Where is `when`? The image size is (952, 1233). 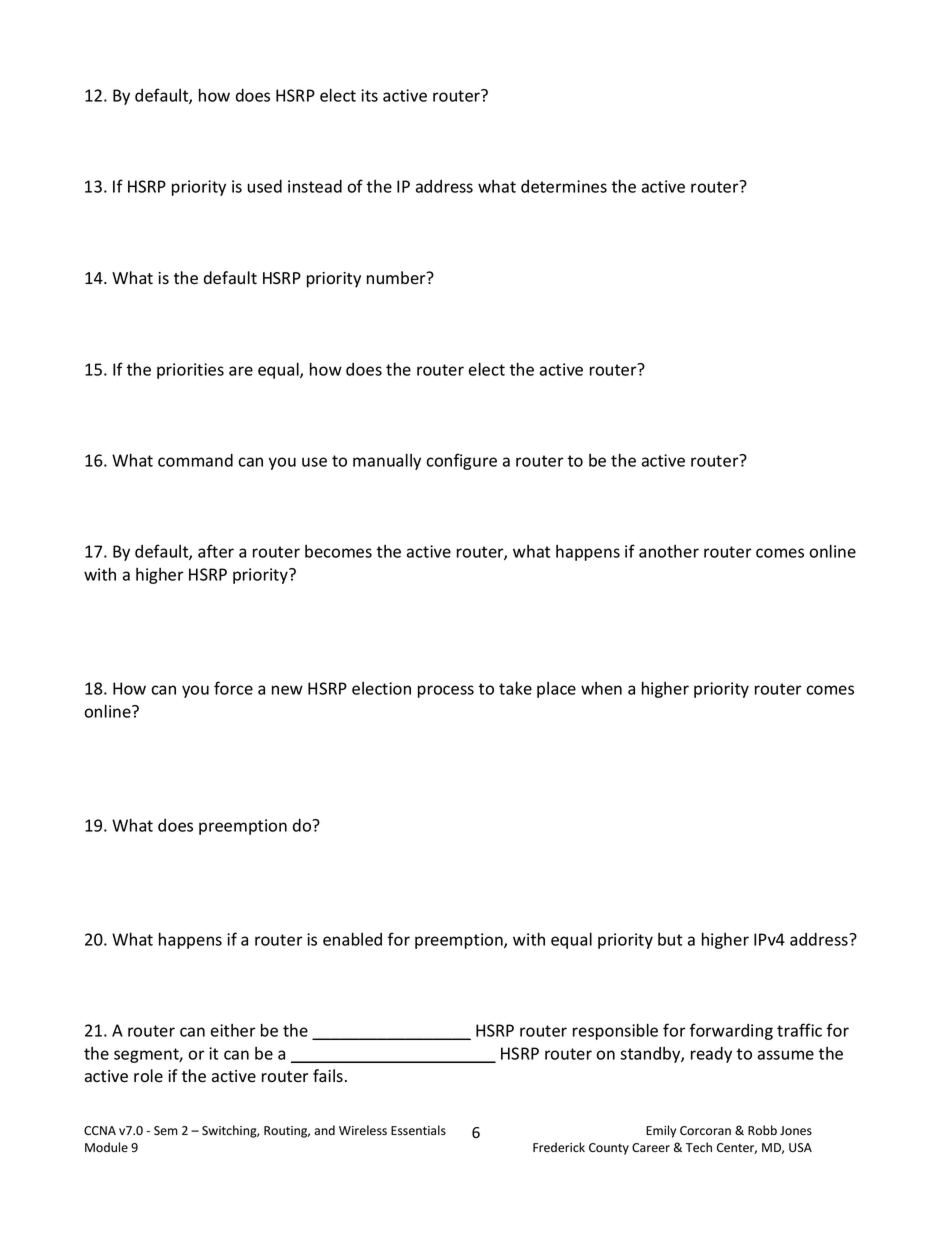 when is located at coordinates (601, 688).
